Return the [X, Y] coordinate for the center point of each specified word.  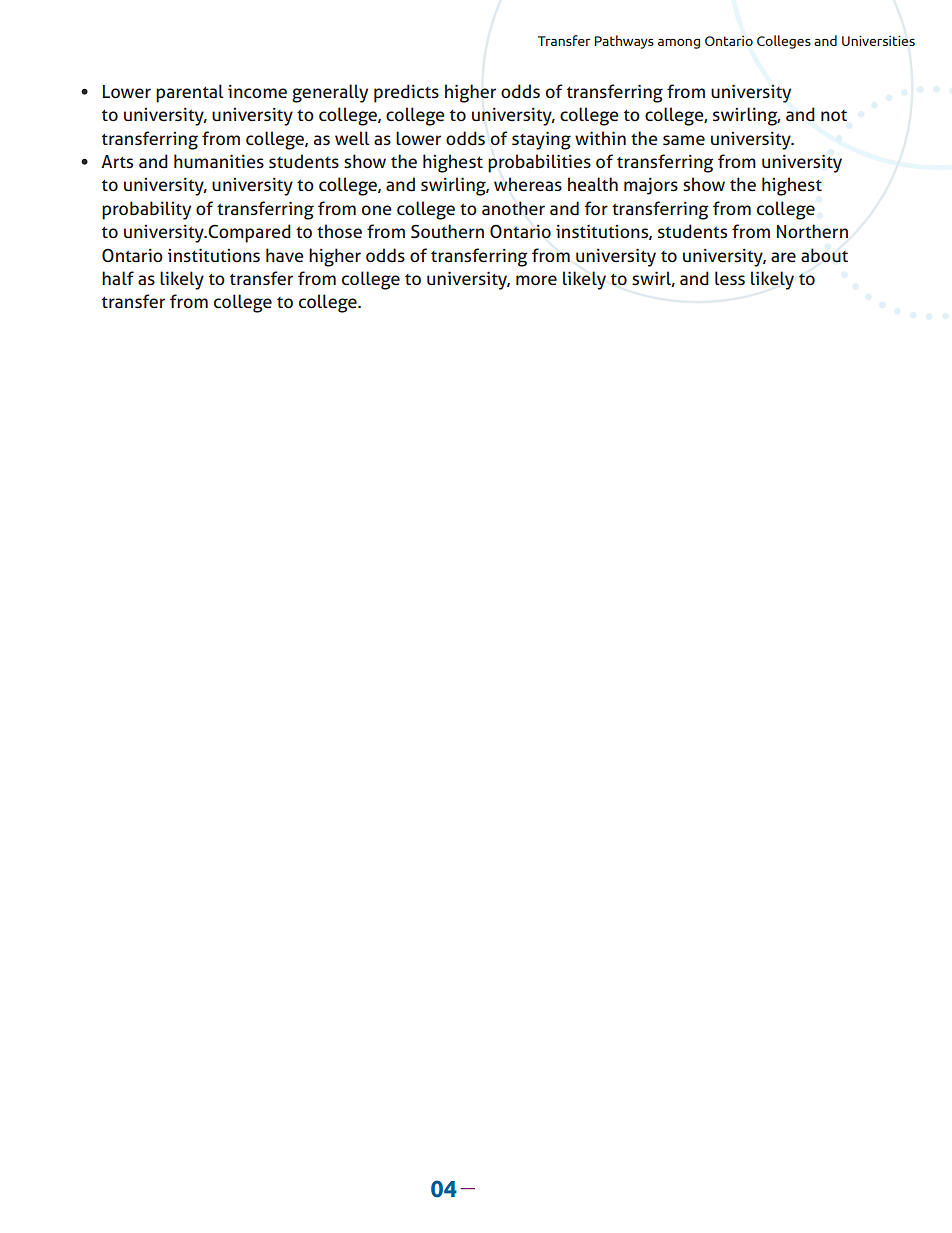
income [257, 92]
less [730, 278]
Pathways [624, 42]
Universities [878, 41]
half [118, 278]
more [536, 280]
